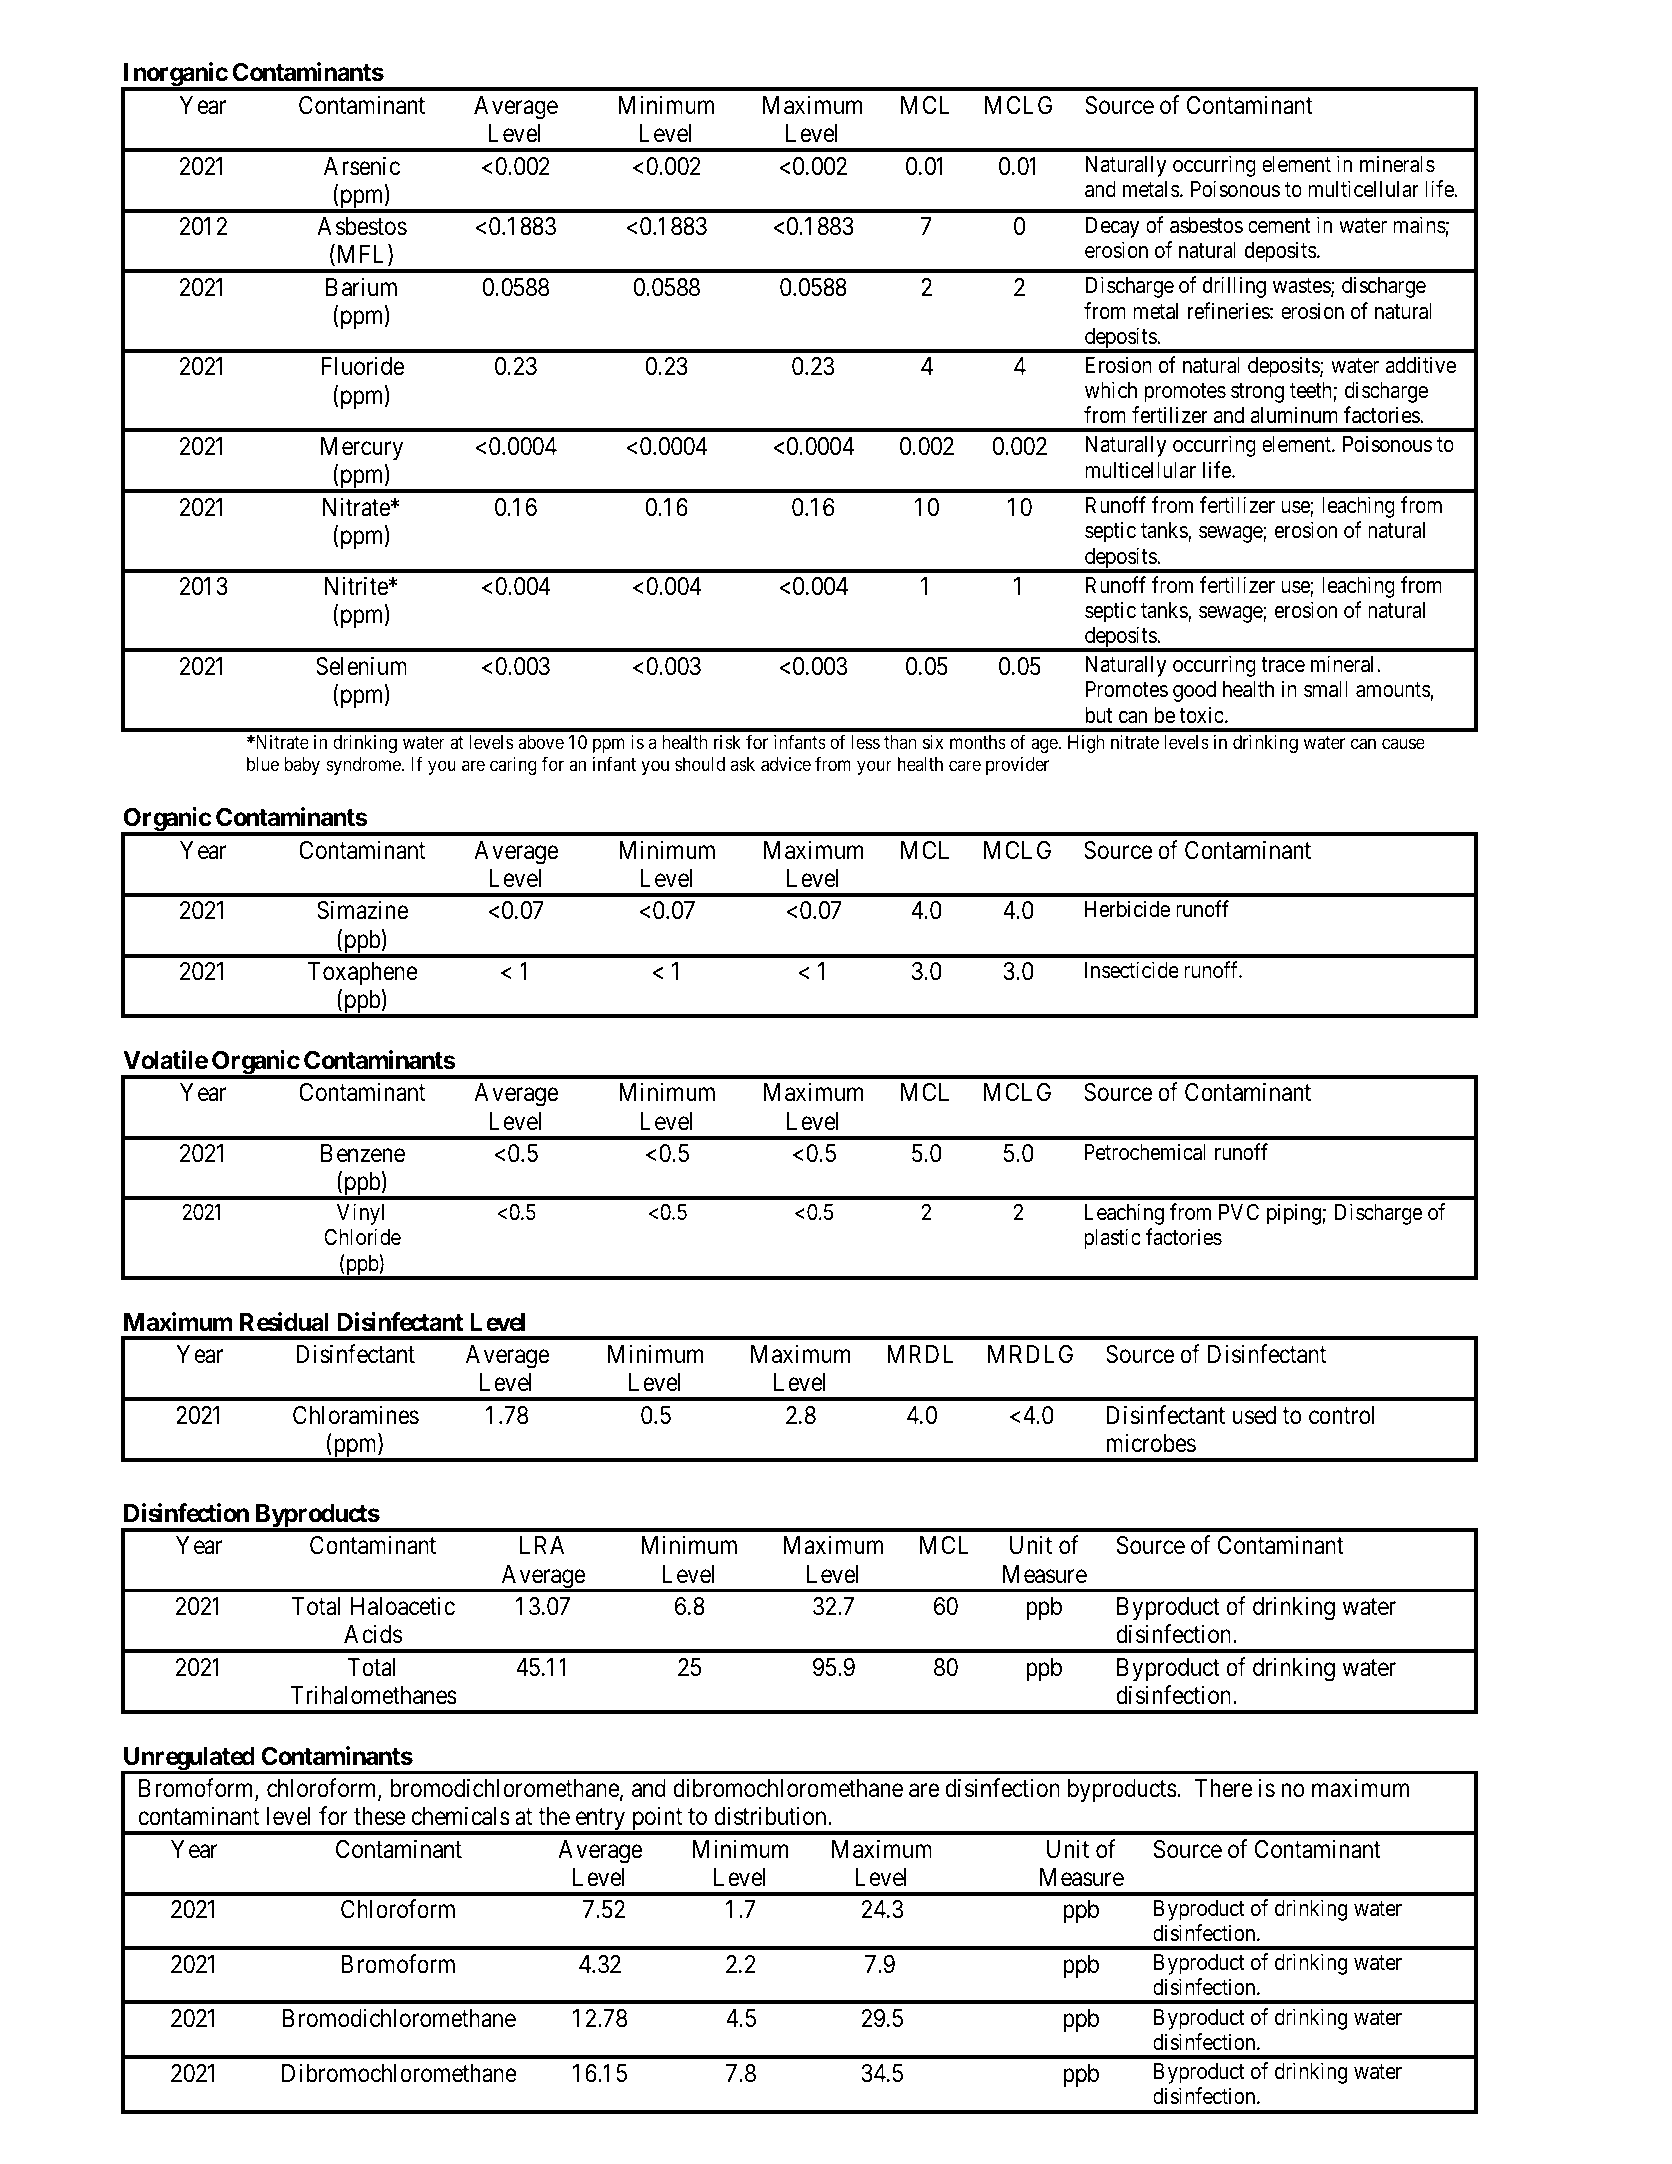 The image size is (1672, 2164). What do you see at coordinates (1151, 1443) in the document?
I see `microbes` at bounding box center [1151, 1443].
